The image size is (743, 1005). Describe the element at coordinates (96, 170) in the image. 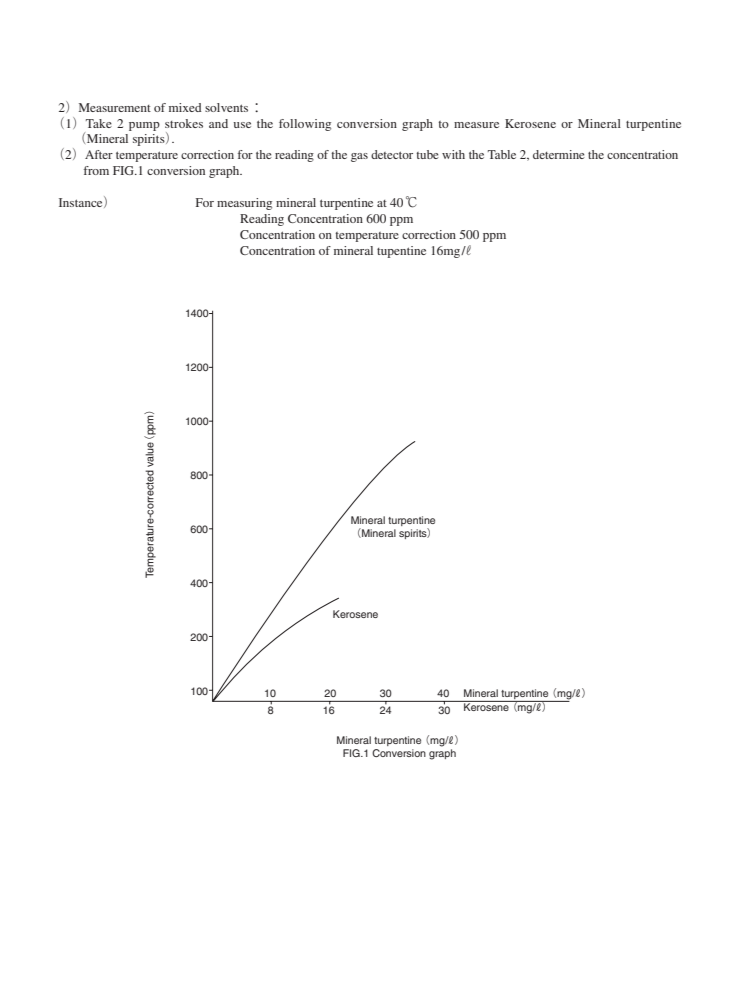

I see `from` at that location.
